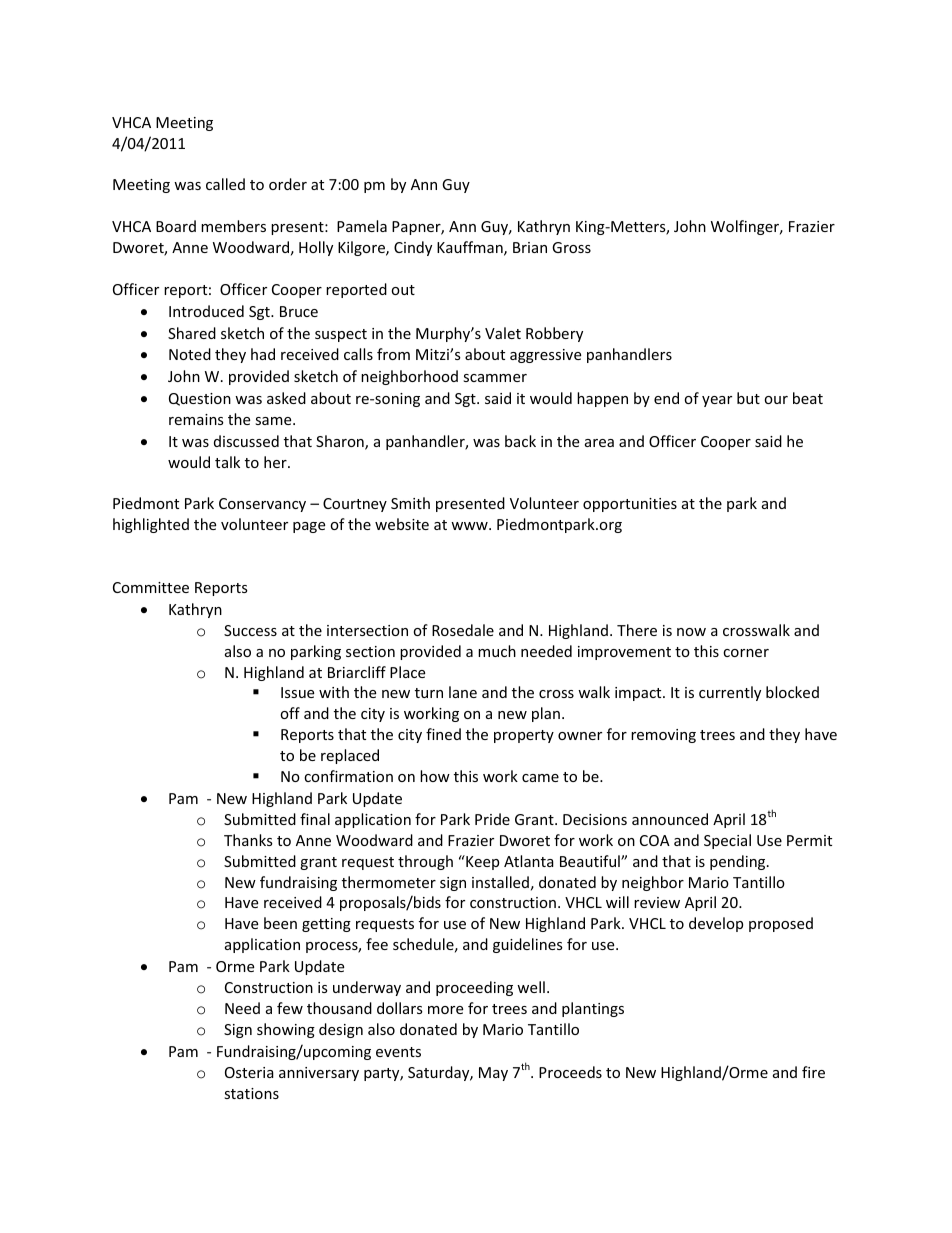 Image resolution: width=952 pixels, height=1233 pixels. Describe the element at coordinates (248, 840) in the screenshot. I see `Thanks` at that location.
